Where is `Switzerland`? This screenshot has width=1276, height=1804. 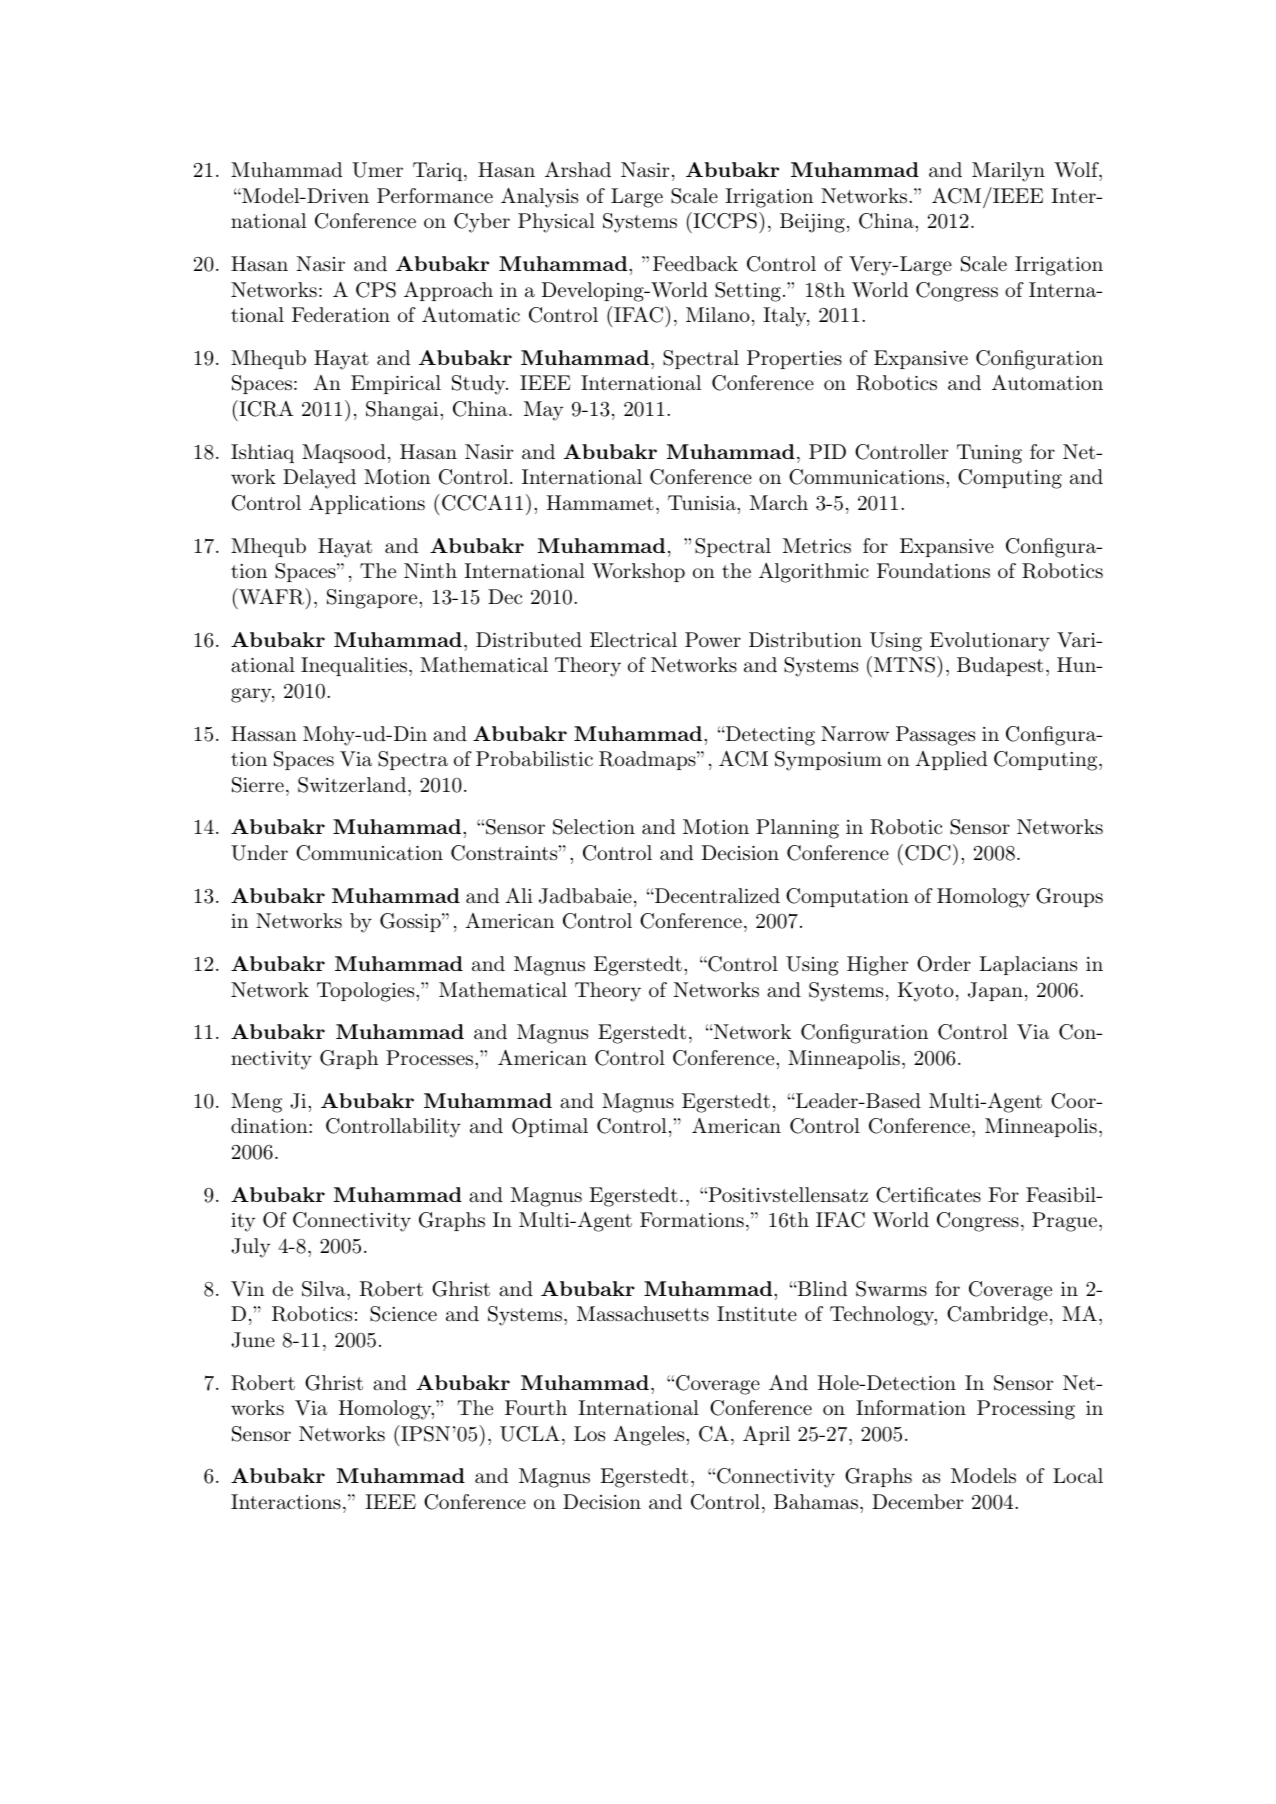
Switzerland is located at coordinates (352, 785).
